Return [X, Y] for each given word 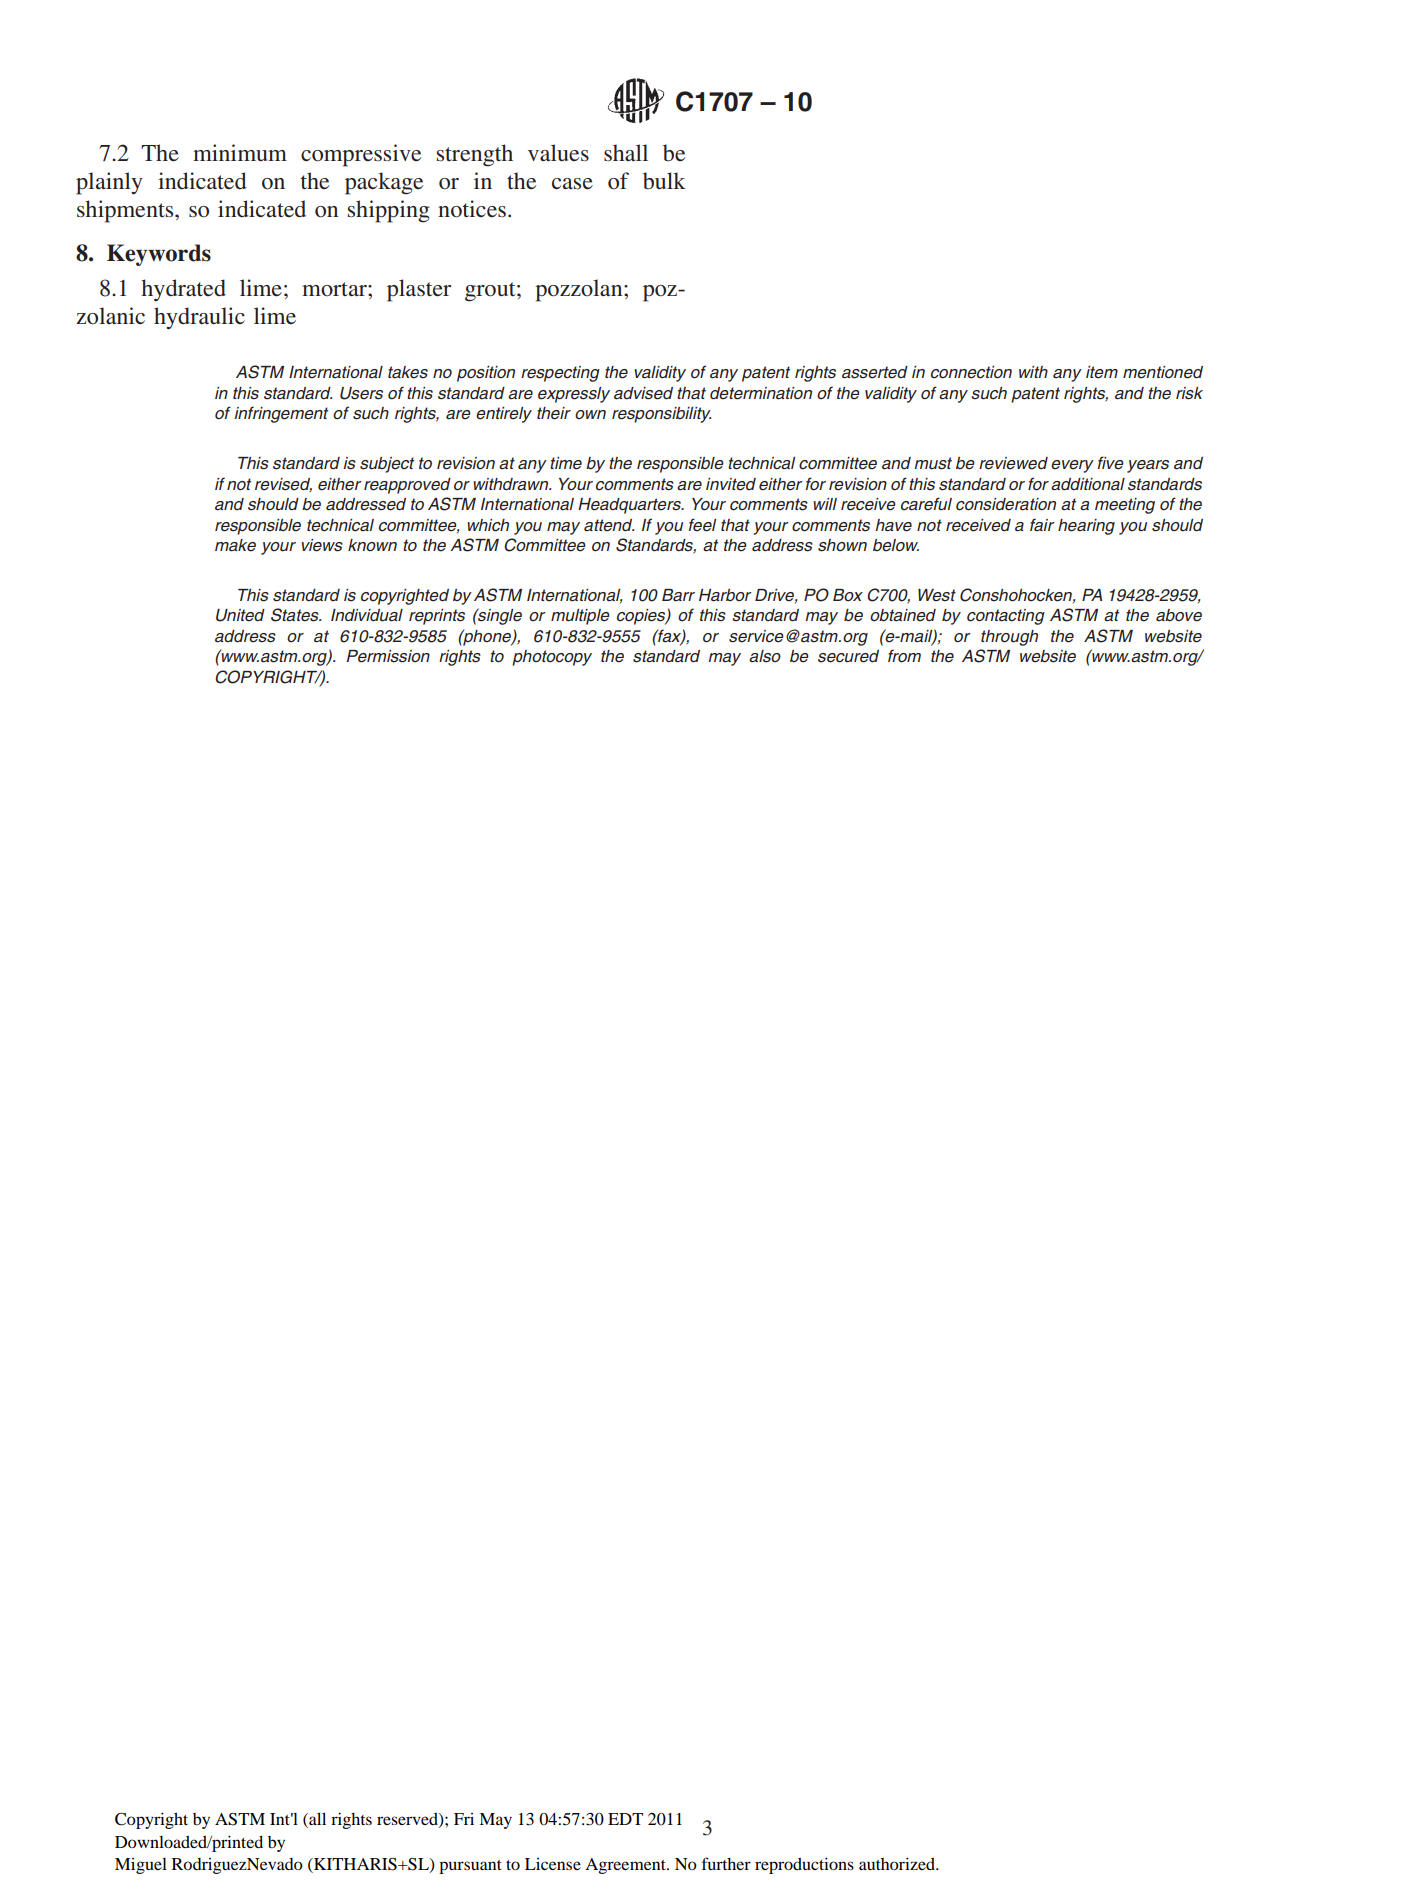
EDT [625, 1819]
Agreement [626, 1866]
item [1102, 372]
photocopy [552, 658]
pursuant [470, 1867]
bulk [664, 181]
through [1009, 638]
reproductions [804, 1865]
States [296, 615]
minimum [240, 153]
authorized [898, 1863]
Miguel [141, 1866]
